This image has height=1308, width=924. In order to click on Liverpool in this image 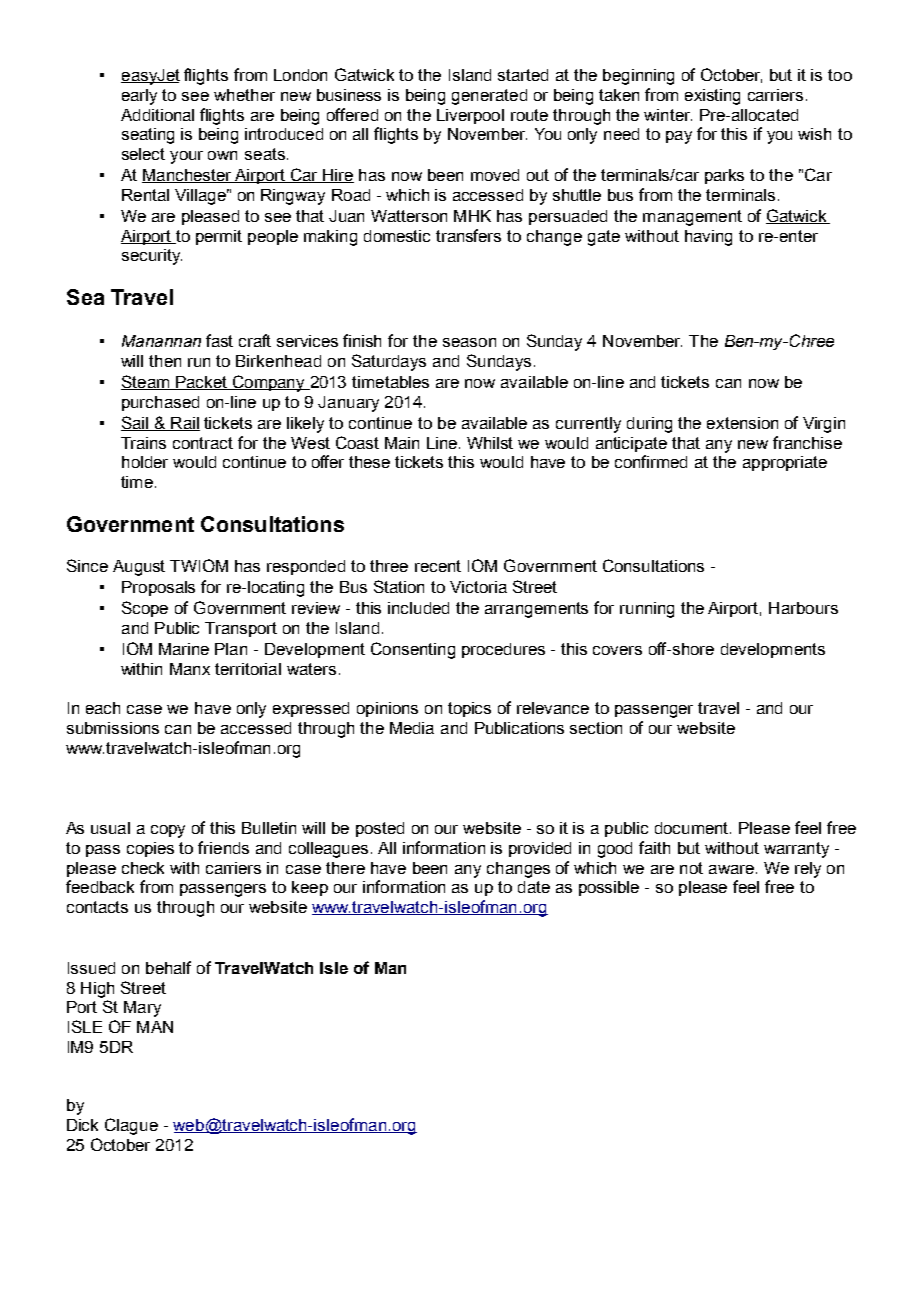, I will do `click(470, 116)`.
